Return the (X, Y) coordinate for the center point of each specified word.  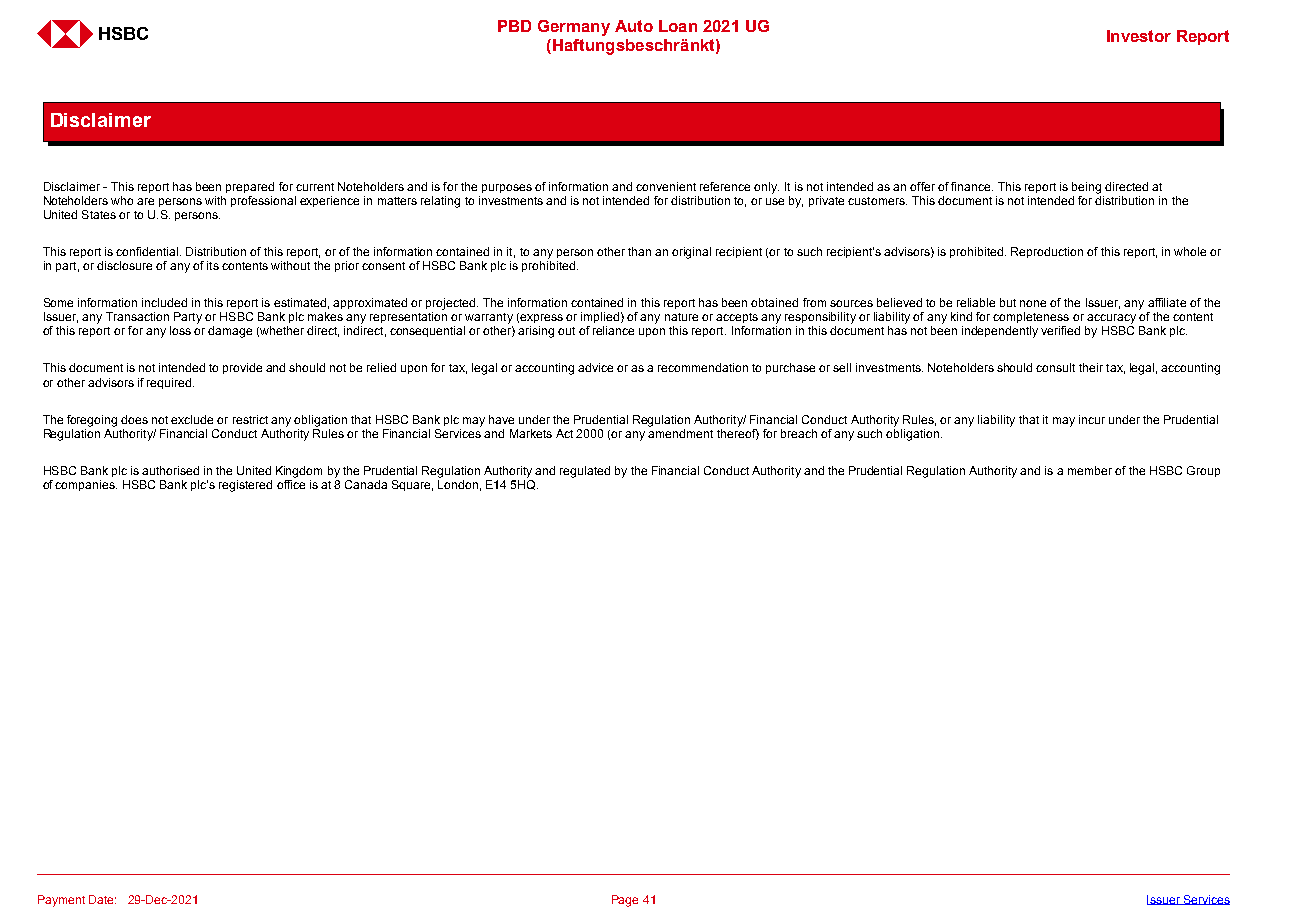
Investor (1139, 36)
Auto (634, 26)
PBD (514, 26)
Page (625, 901)
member (1090, 470)
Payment (61, 901)
